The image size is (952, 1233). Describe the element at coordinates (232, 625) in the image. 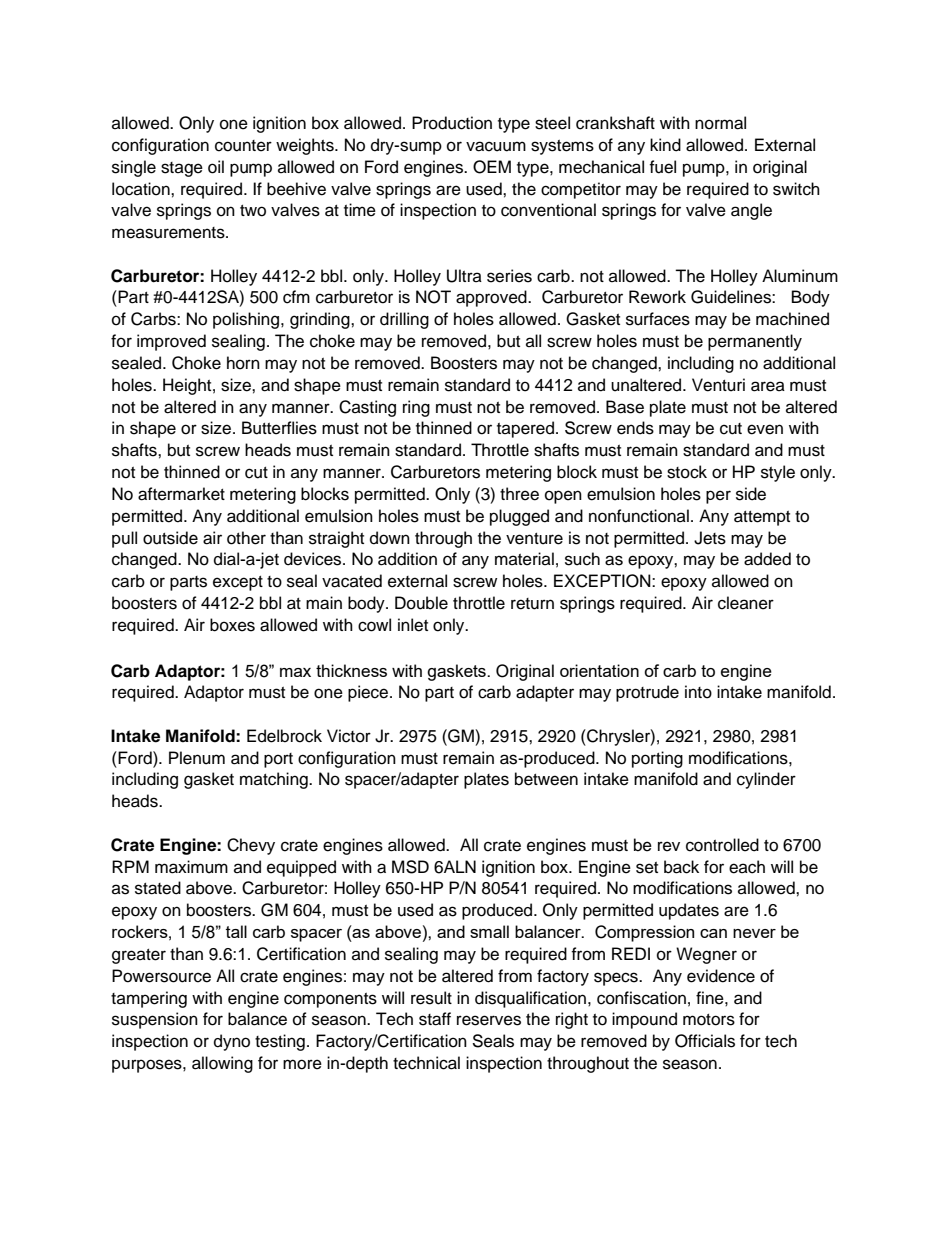

I see `boxes` at that location.
